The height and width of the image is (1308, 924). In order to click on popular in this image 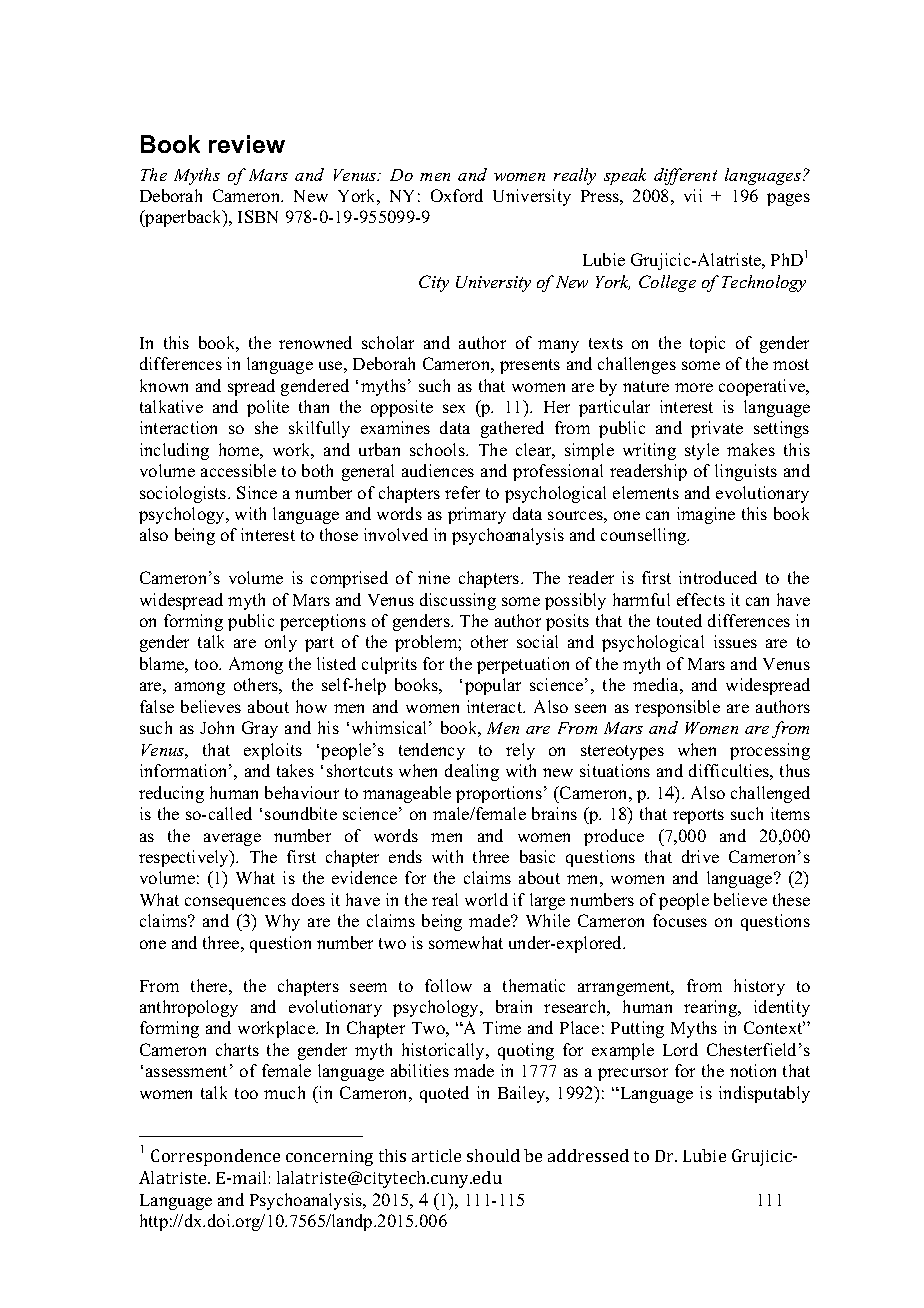, I will do `click(493, 686)`.
